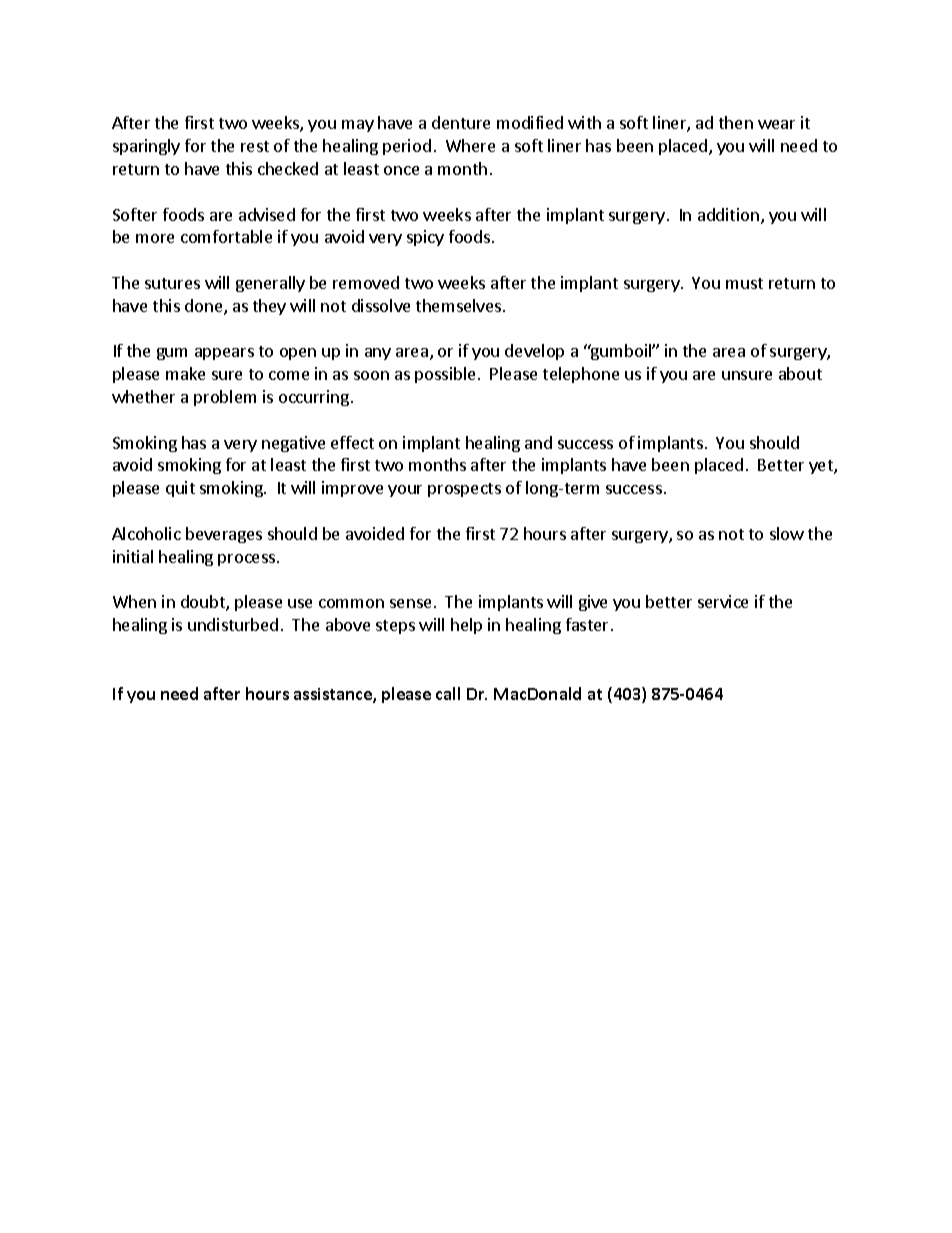 The height and width of the screenshot is (1233, 952). I want to click on rest, so click(255, 146).
